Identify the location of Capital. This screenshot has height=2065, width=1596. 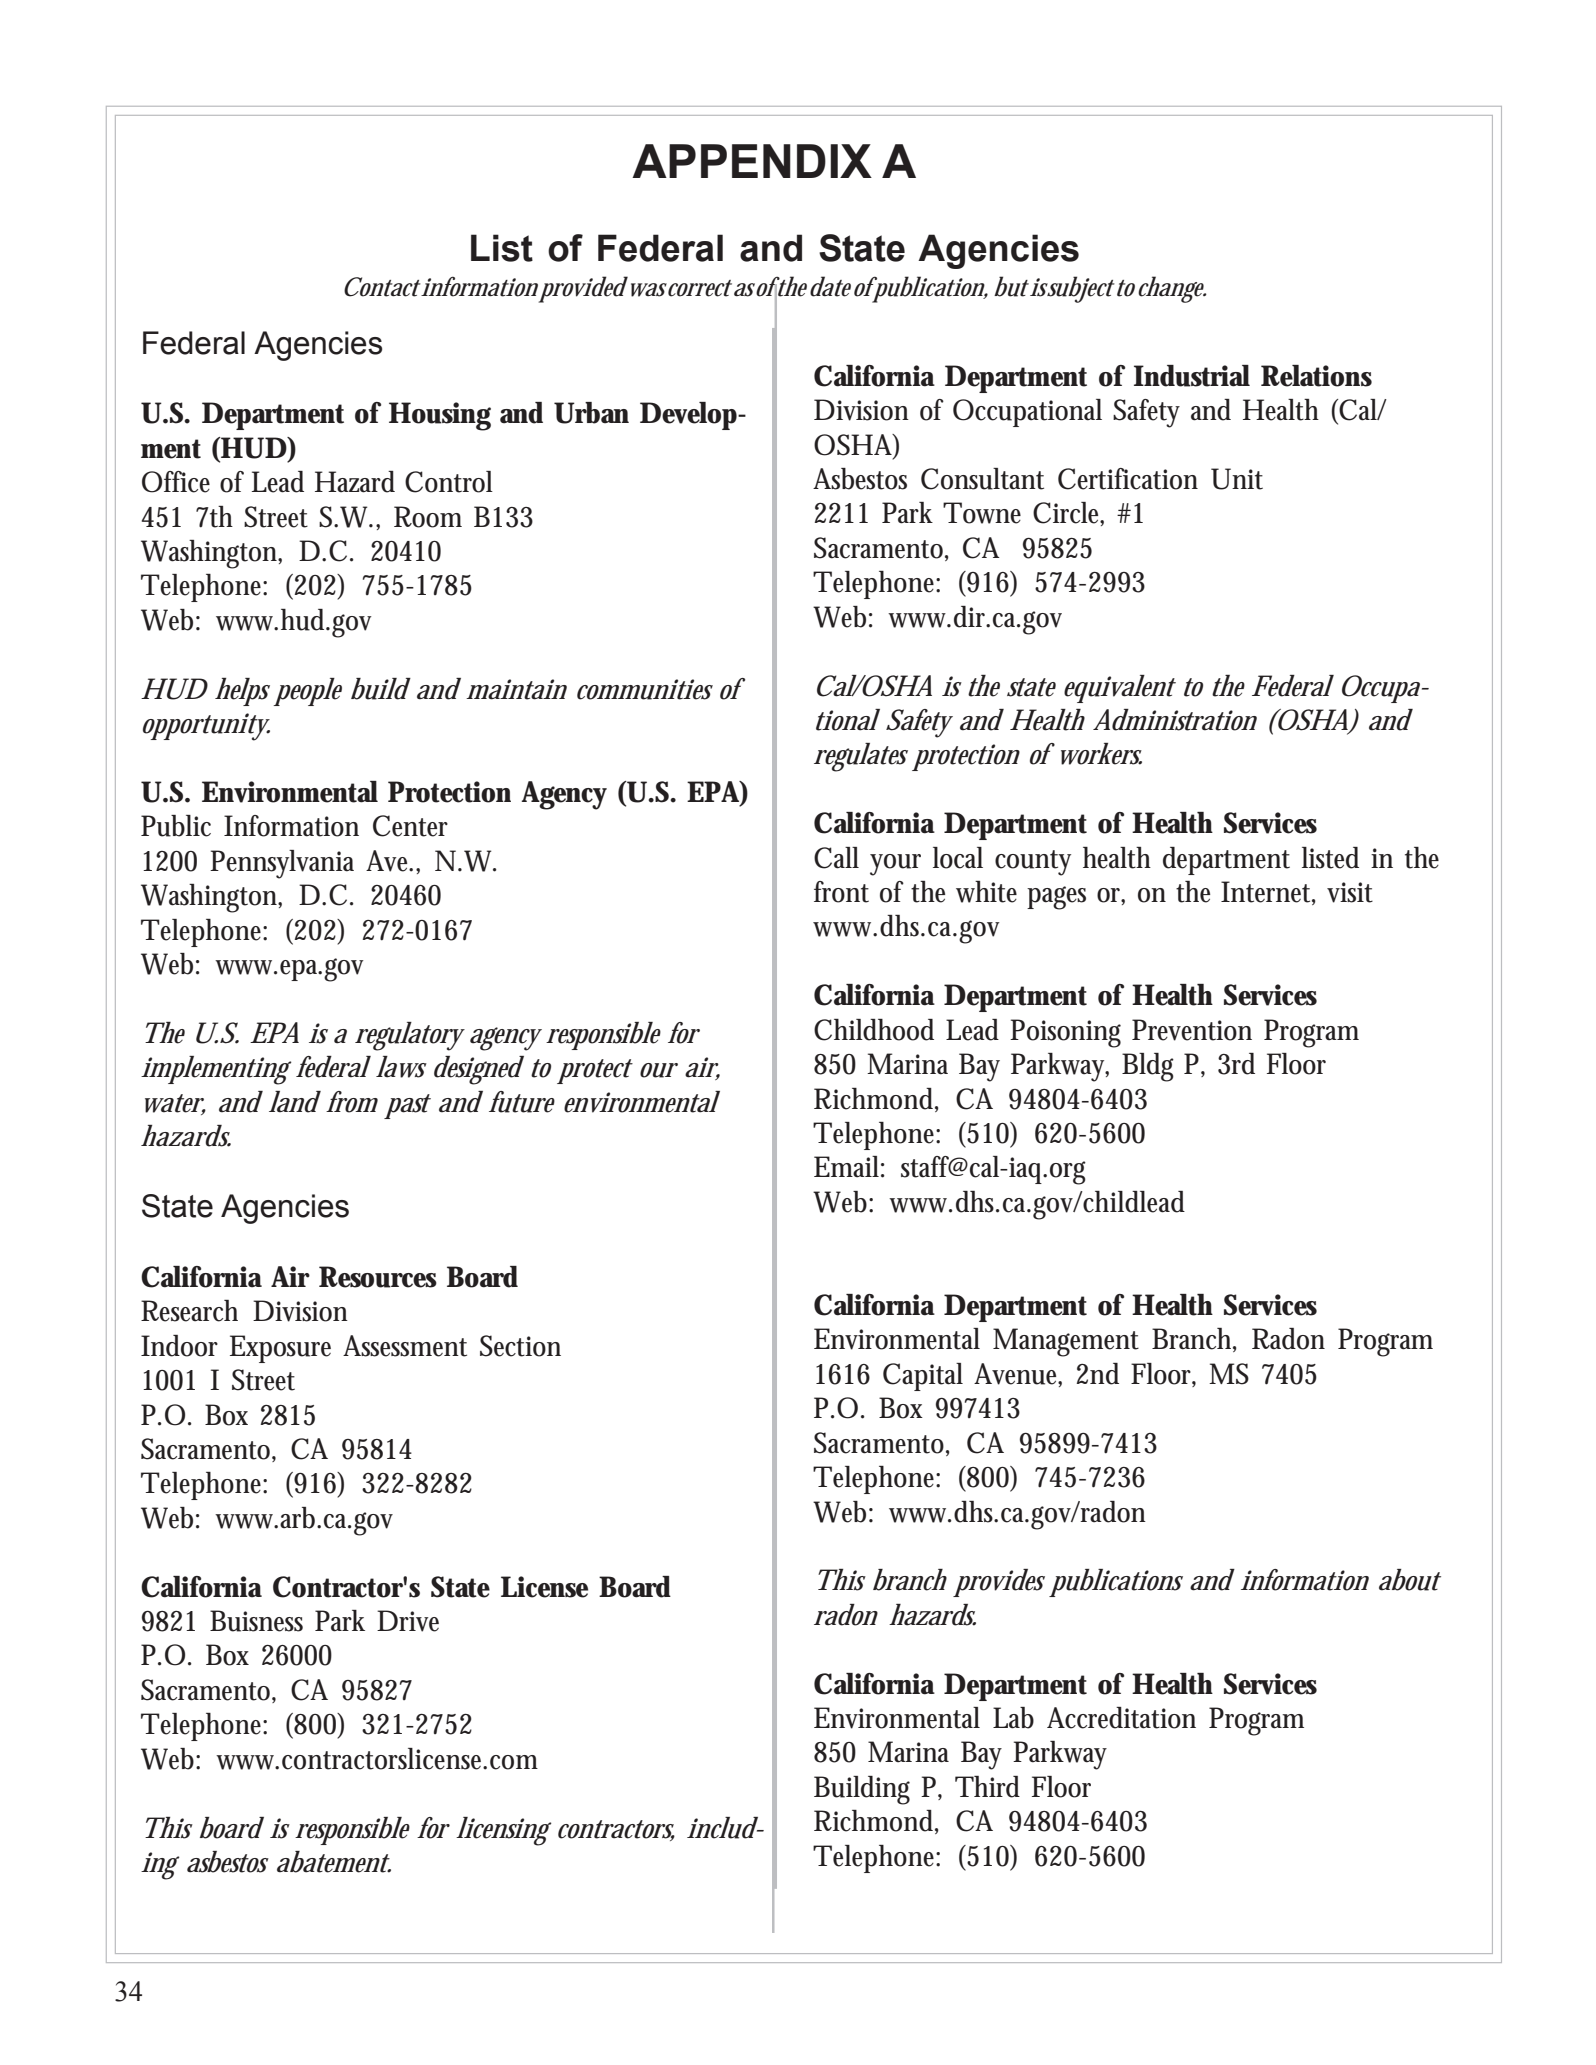
(923, 1377).
